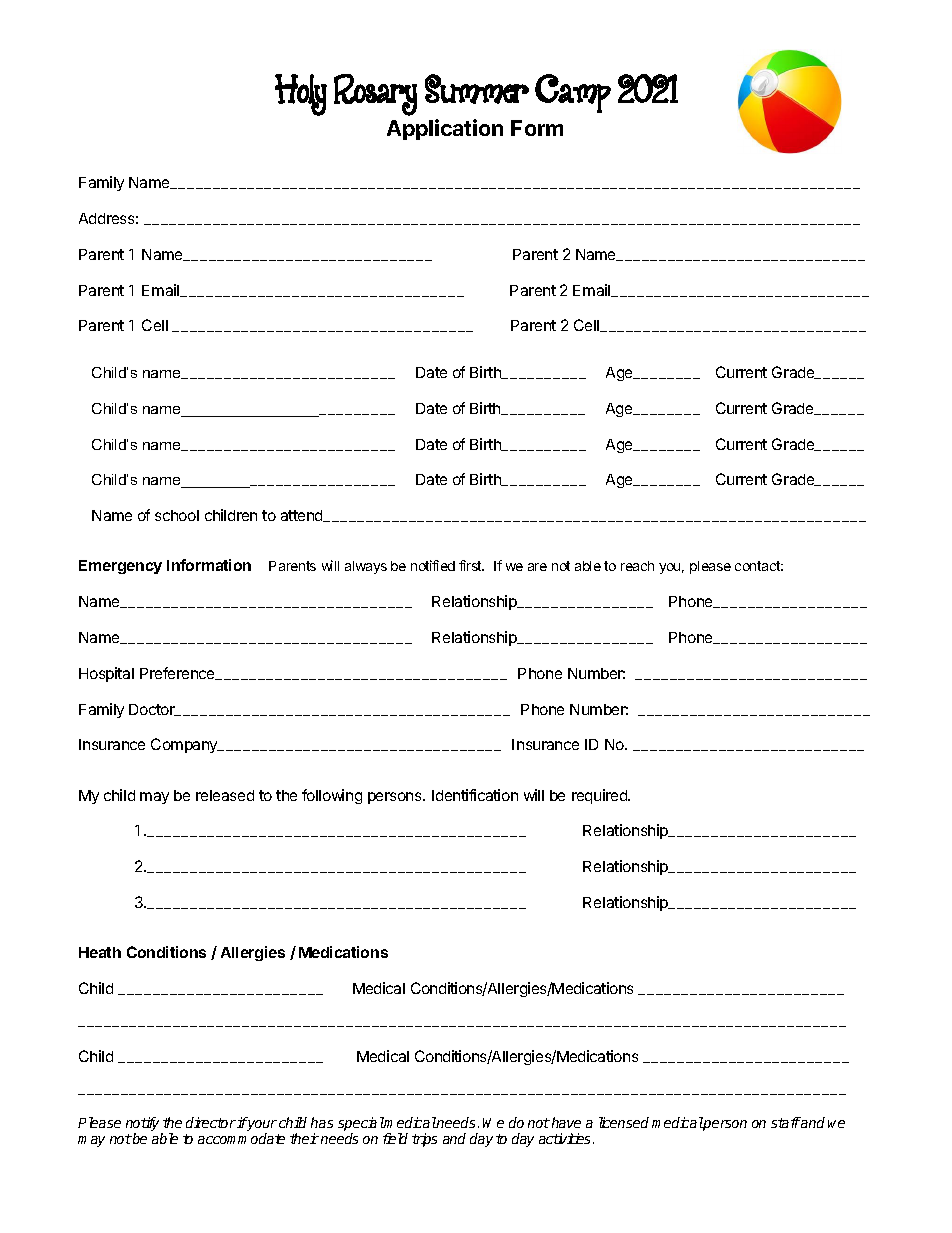  What do you see at coordinates (600, 796) in the screenshot?
I see `required` at bounding box center [600, 796].
